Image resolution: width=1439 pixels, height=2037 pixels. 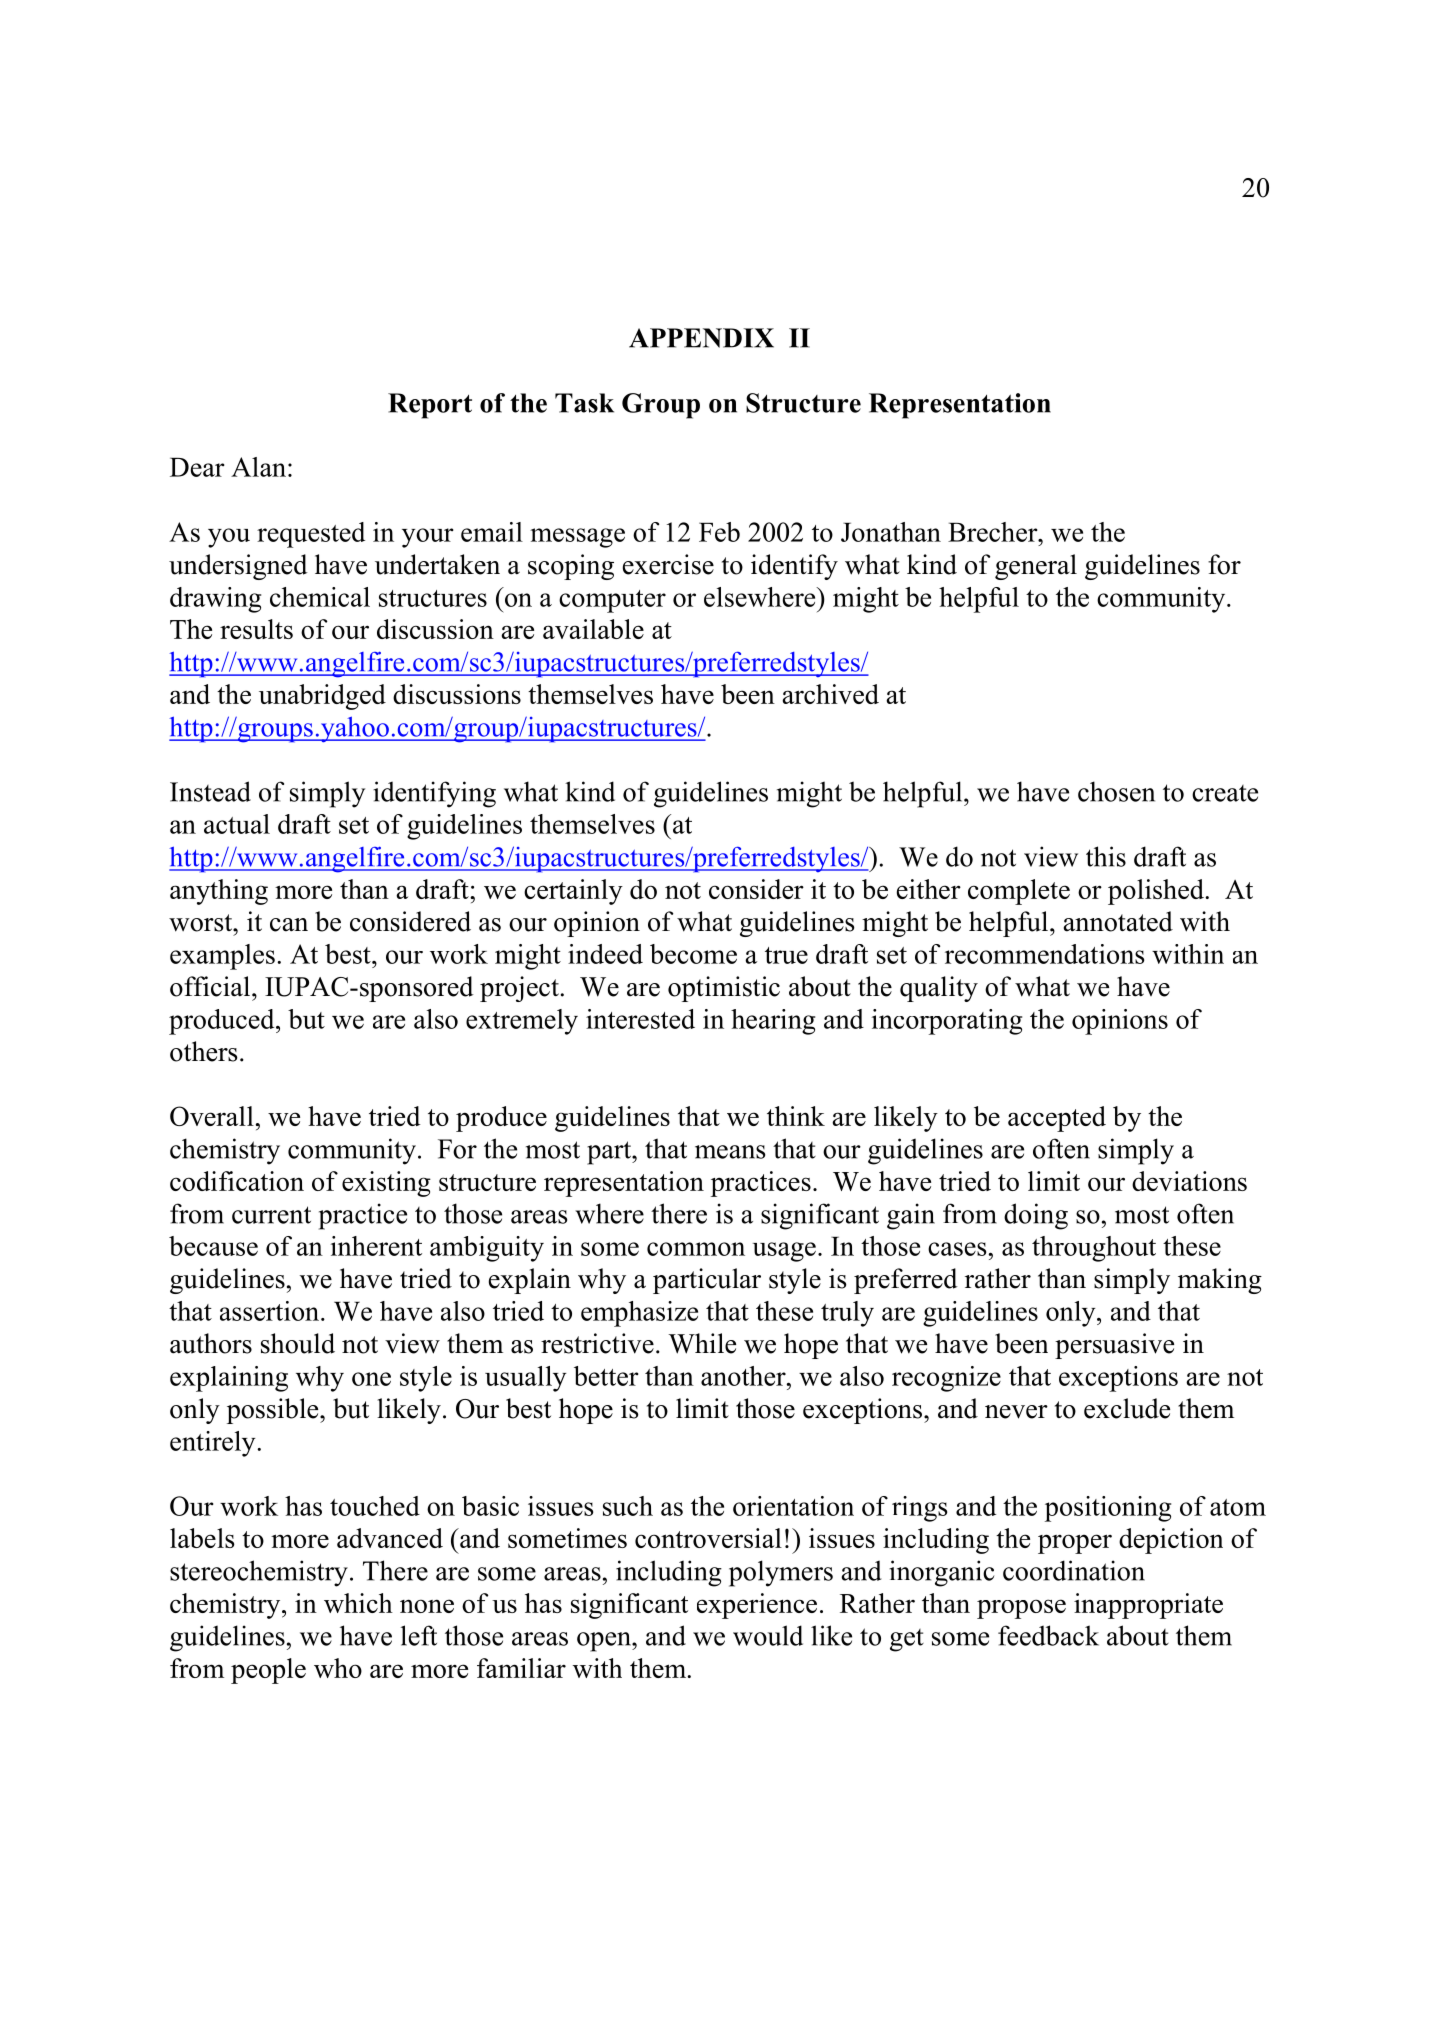 I want to click on archived, so click(x=830, y=694).
